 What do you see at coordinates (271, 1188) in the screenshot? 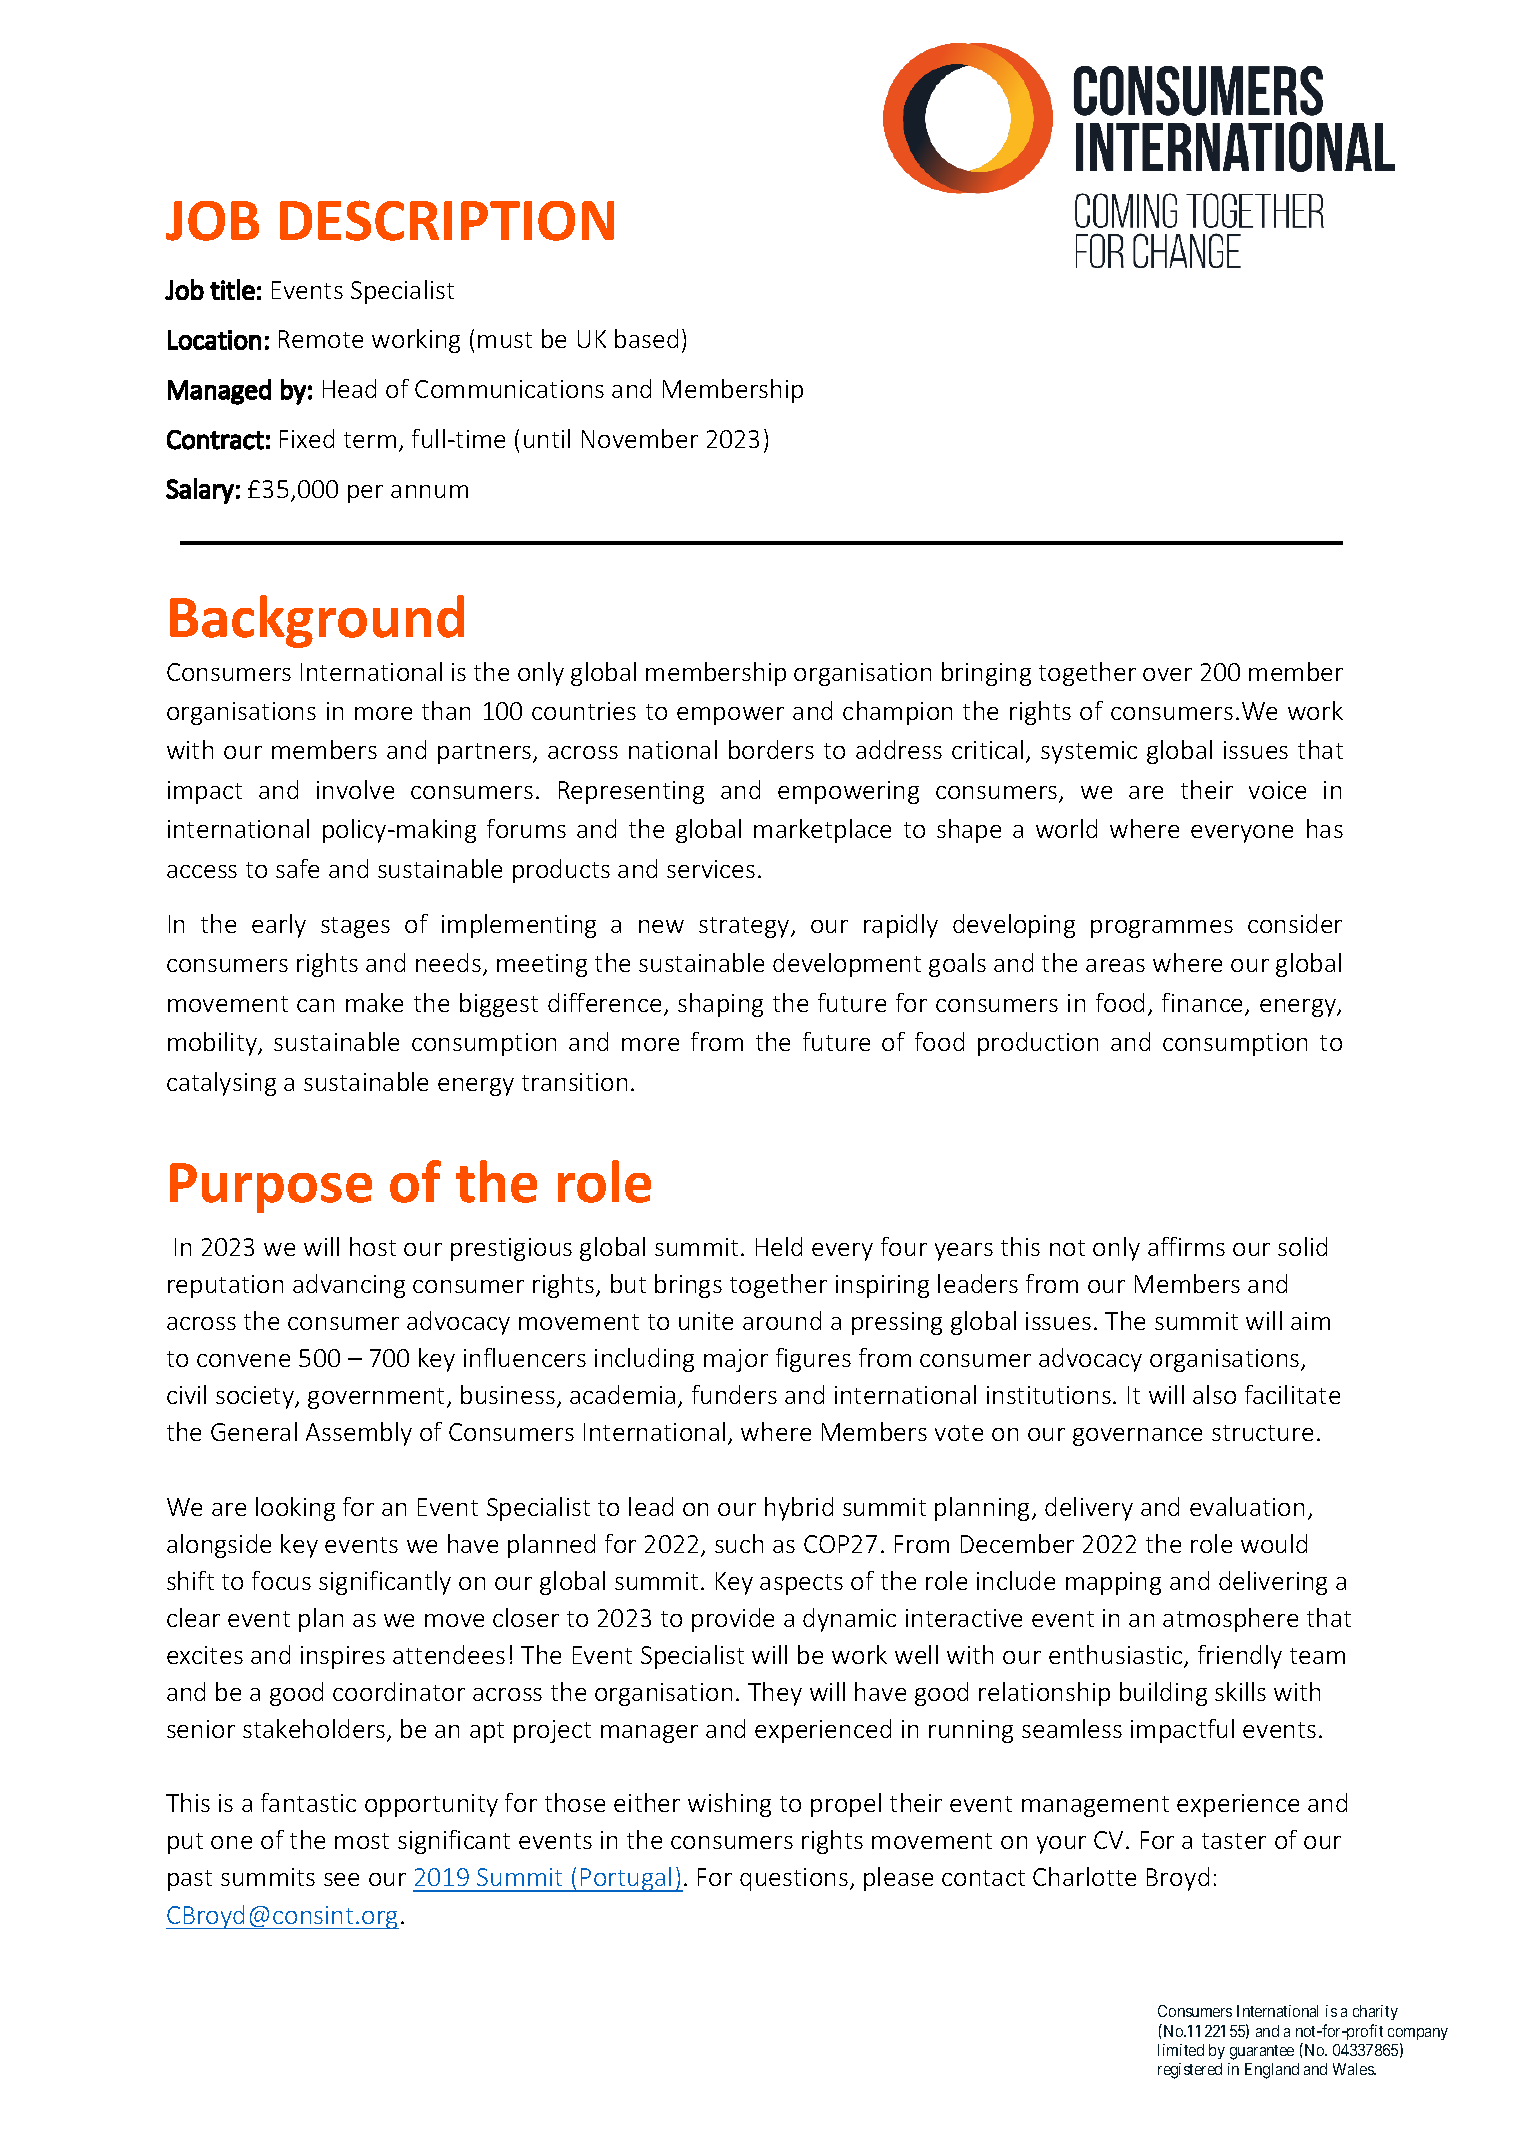
I see `Purpose` at bounding box center [271, 1188].
